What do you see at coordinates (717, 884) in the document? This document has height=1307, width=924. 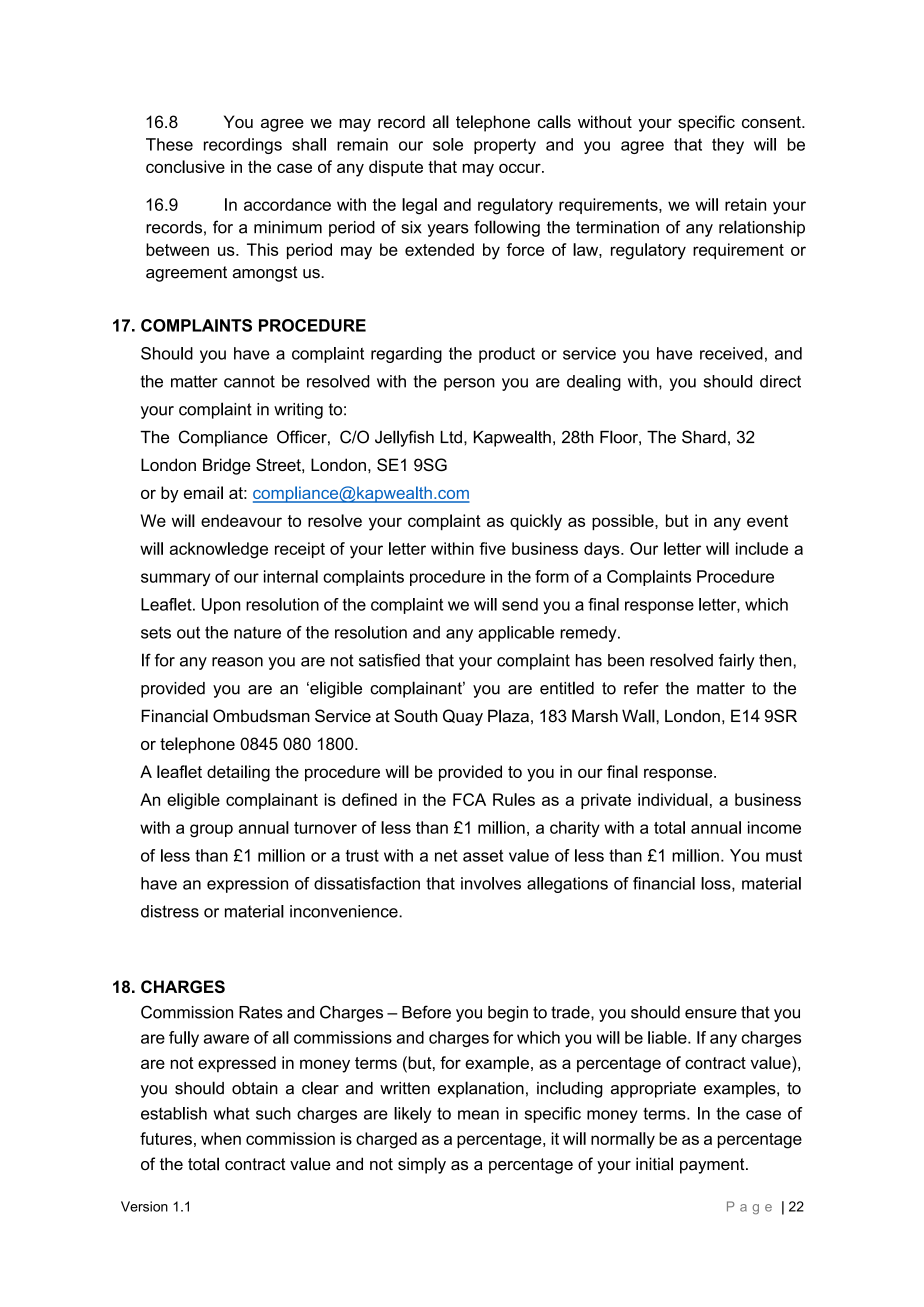 I see `loss` at bounding box center [717, 884].
